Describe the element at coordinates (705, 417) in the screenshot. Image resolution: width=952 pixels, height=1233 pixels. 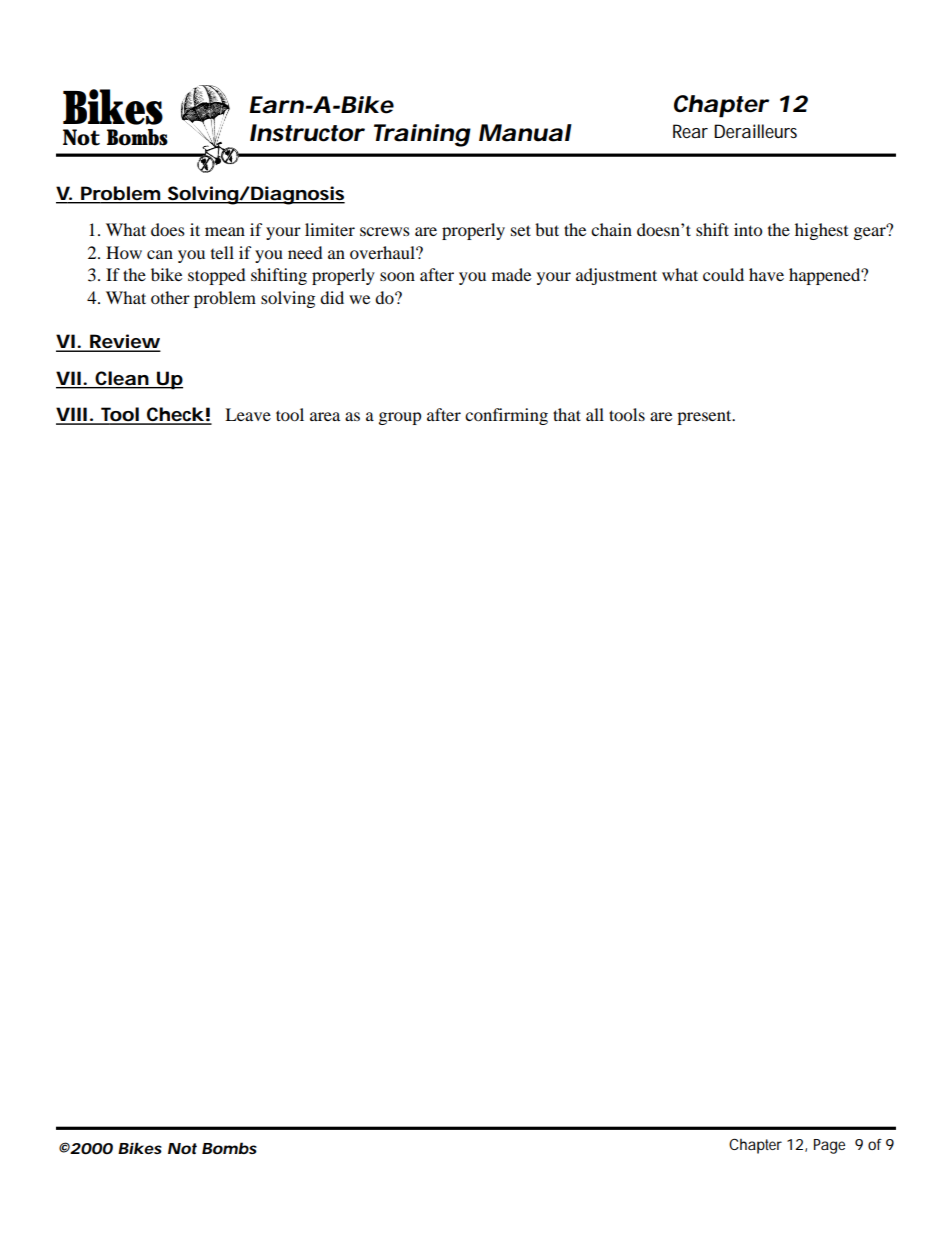
I see `present` at that location.
